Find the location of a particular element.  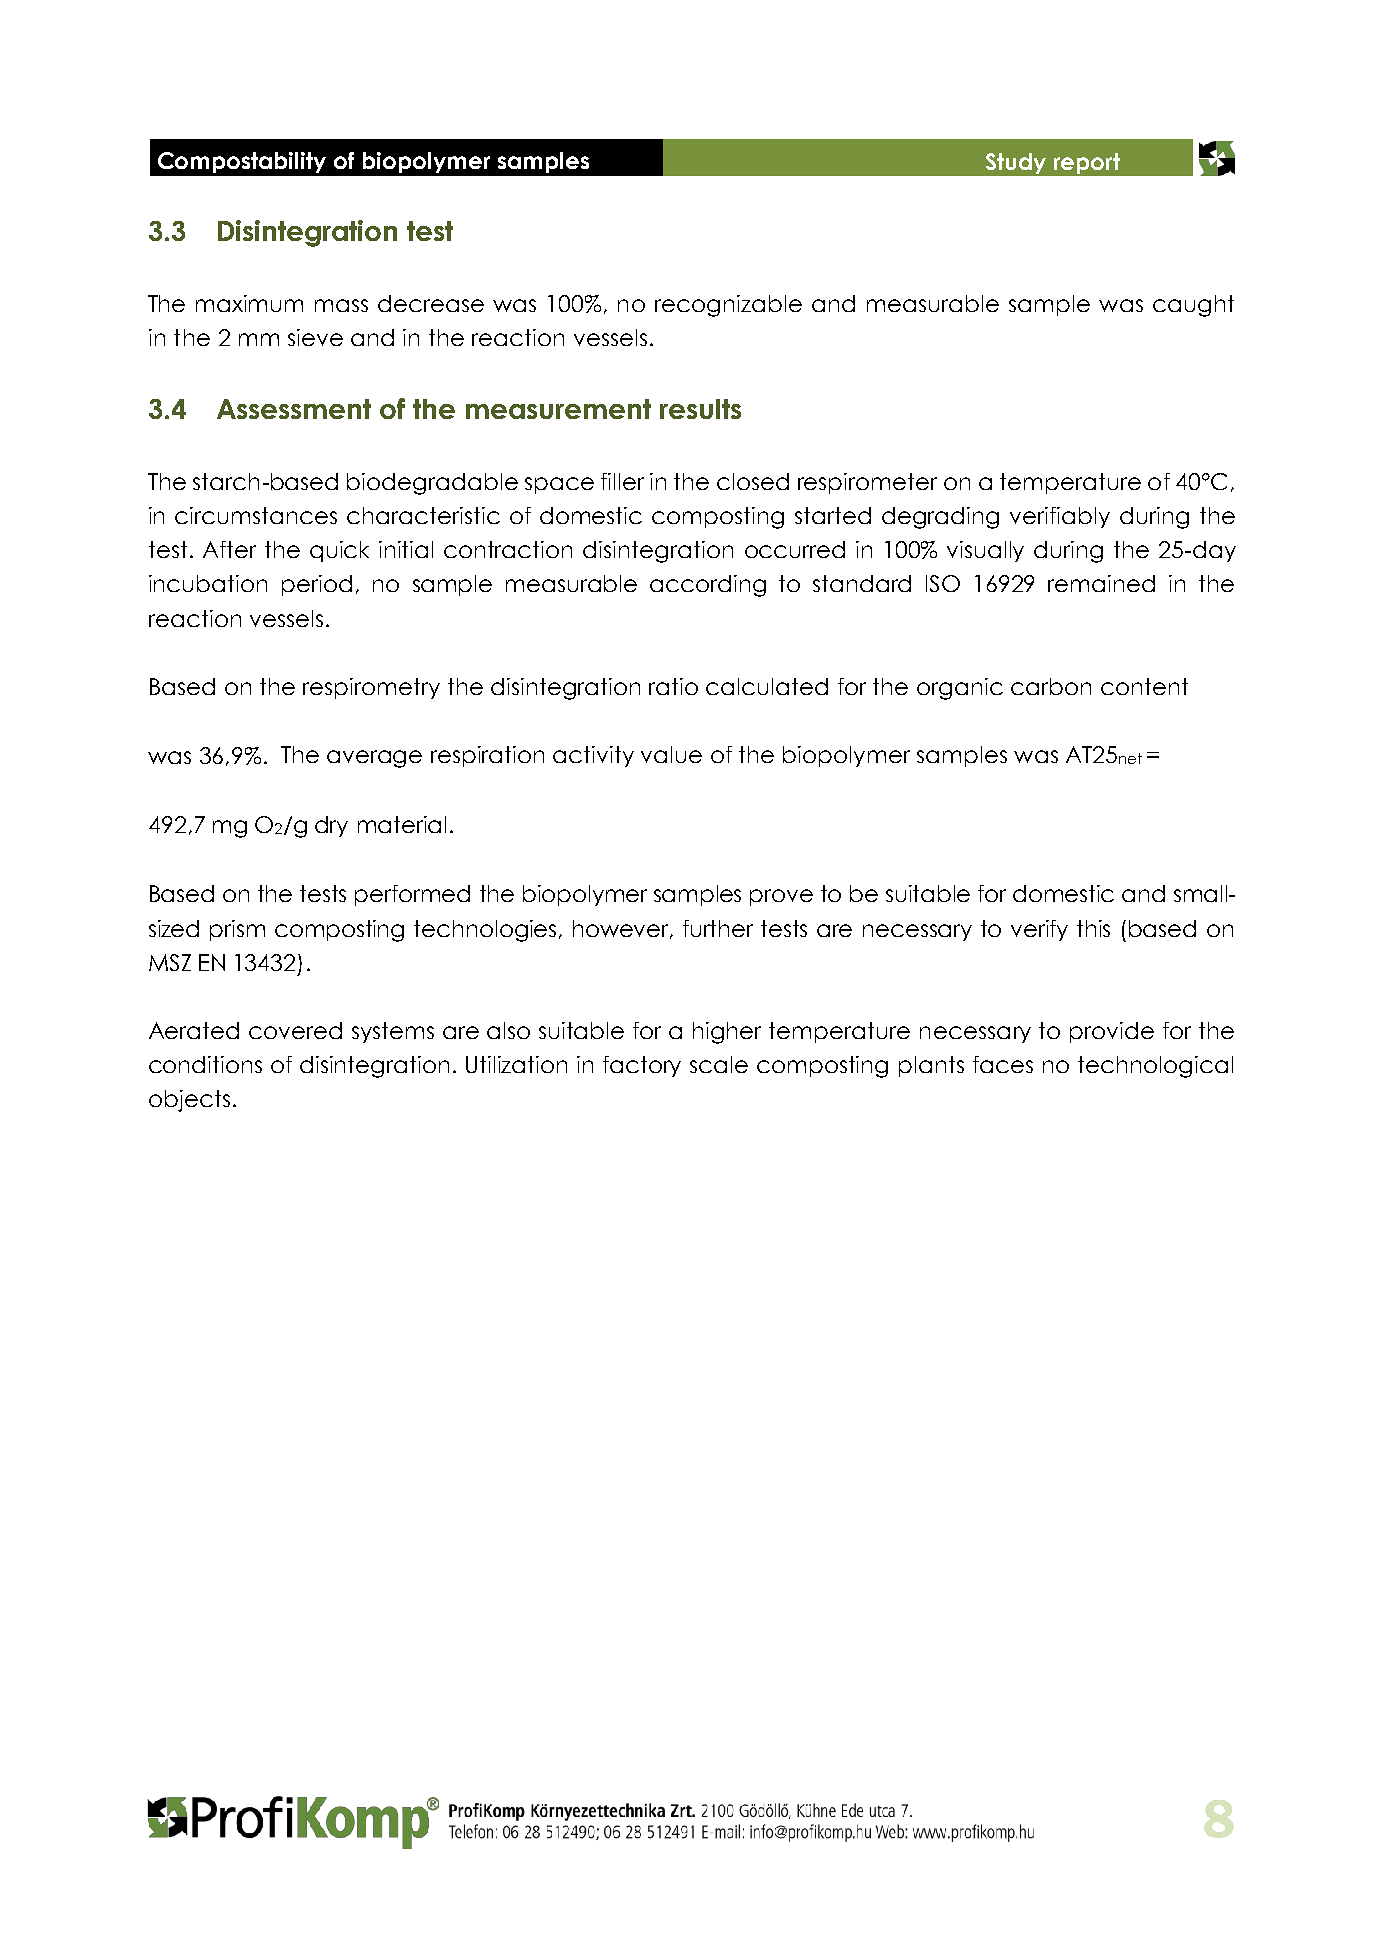

conditions is located at coordinates (205, 1064).
